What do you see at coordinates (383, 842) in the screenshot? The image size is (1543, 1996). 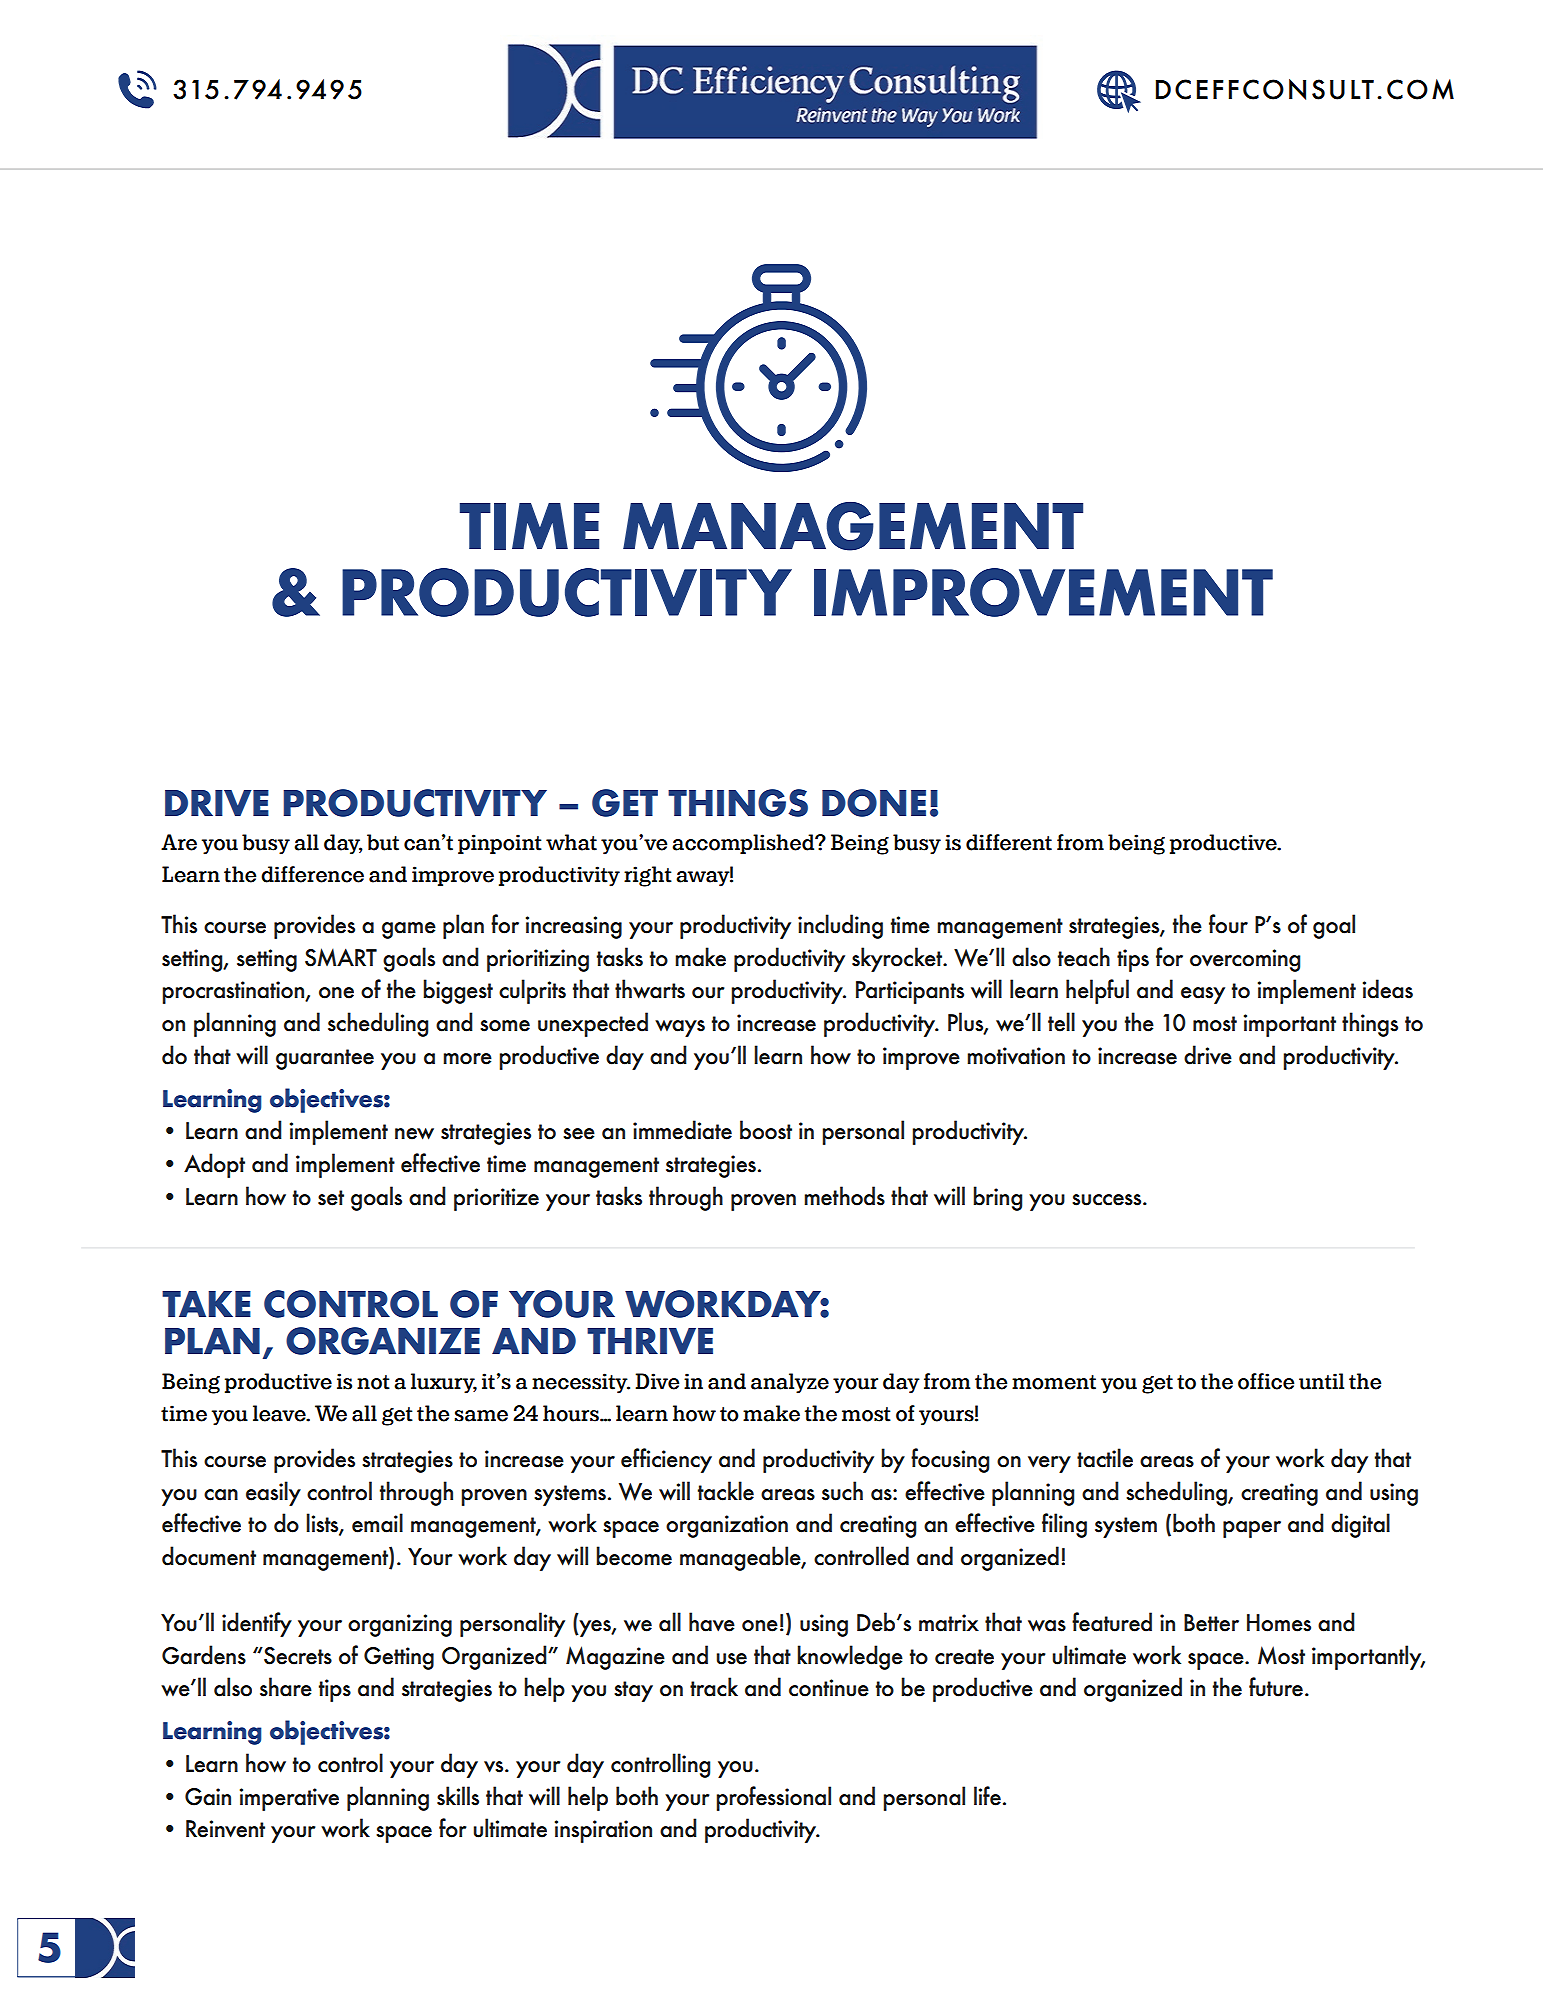 I see `but` at bounding box center [383, 842].
